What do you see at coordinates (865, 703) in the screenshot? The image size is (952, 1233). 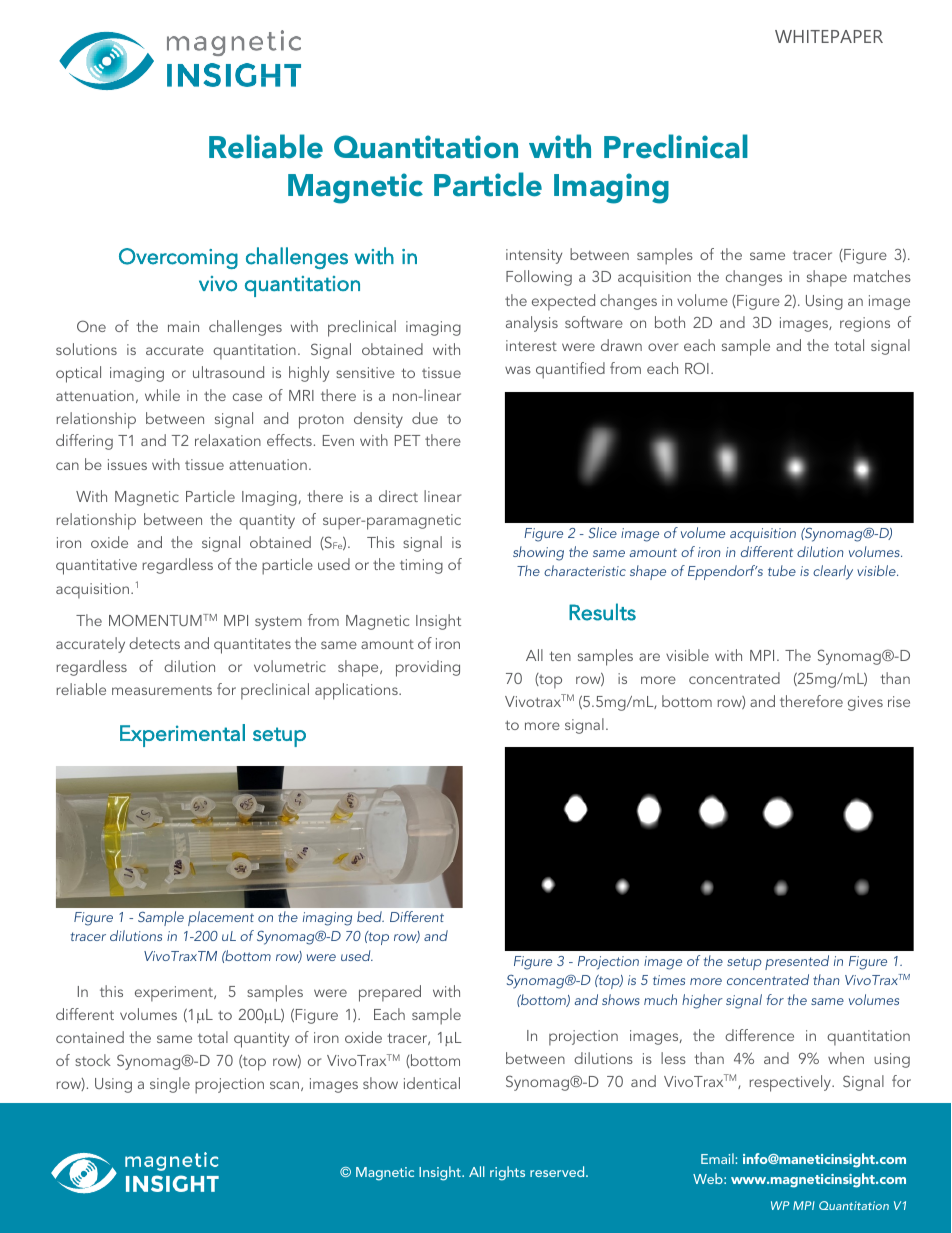 I see `gives` at bounding box center [865, 703].
